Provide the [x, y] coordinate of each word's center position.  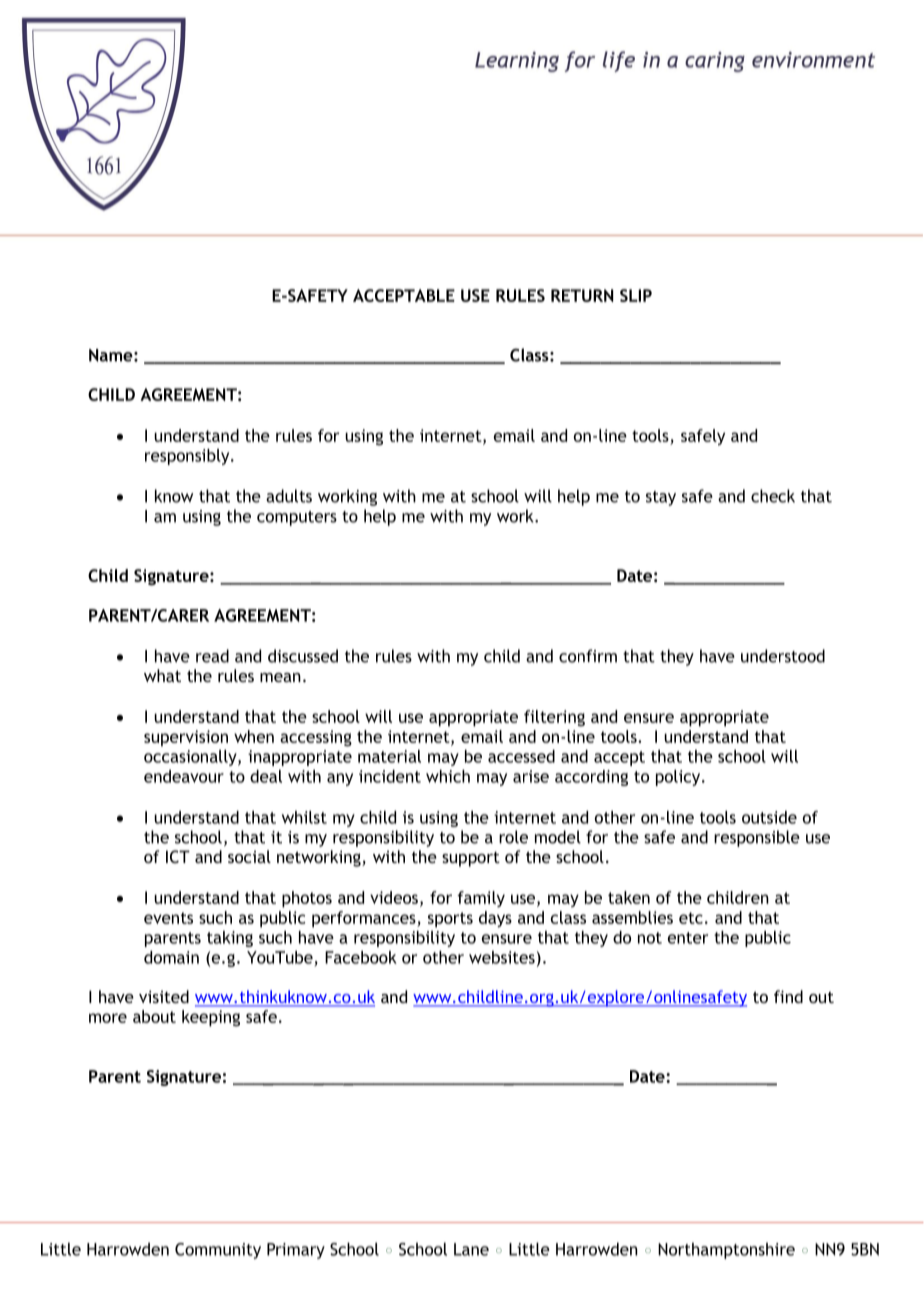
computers [297, 518]
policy [679, 778]
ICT [178, 856]
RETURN [582, 295]
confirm [588, 656]
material [389, 756]
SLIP [636, 295]
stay [661, 498]
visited [164, 996]
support [471, 859]
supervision [186, 738]
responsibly [188, 457]
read [212, 656]
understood [783, 656]
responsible [757, 838]
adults [289, 496]
